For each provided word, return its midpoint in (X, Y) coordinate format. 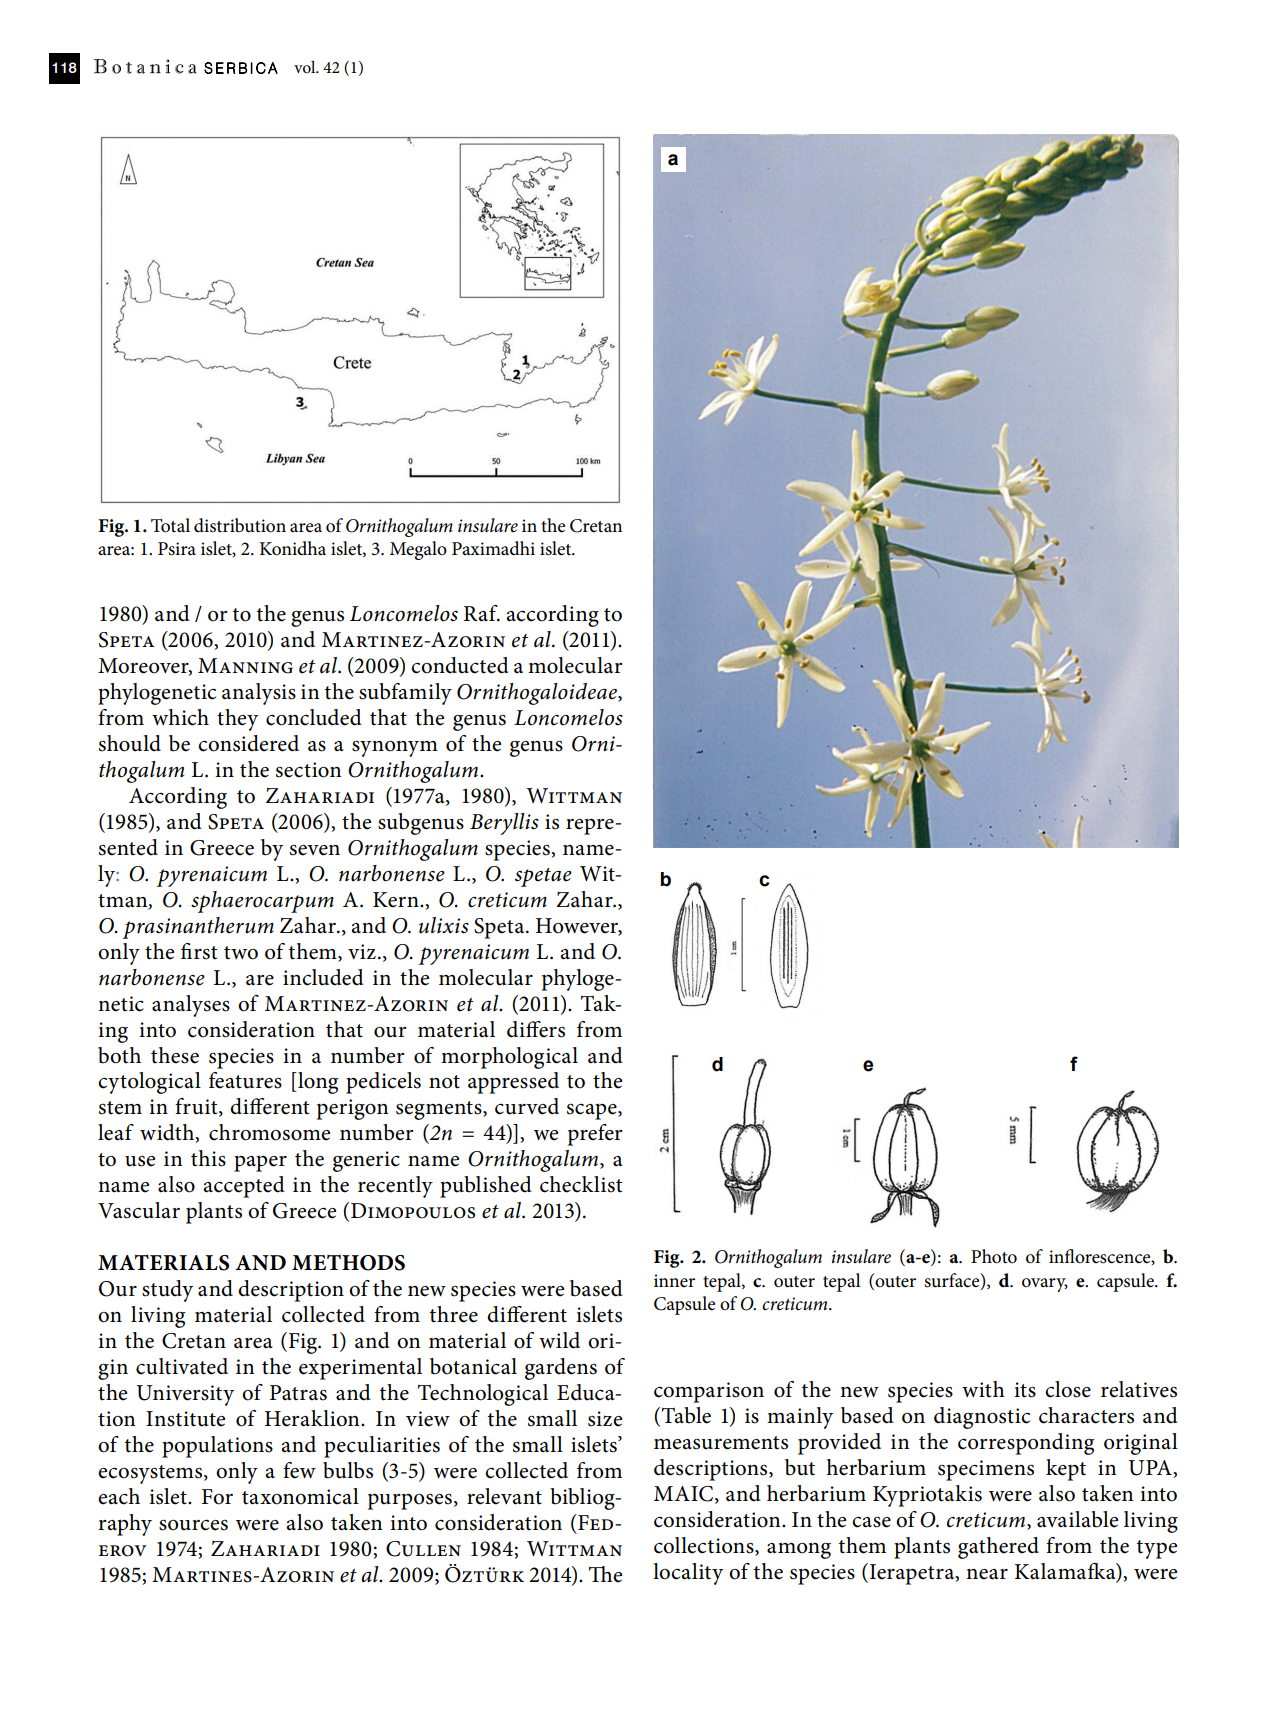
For (217, 1497)
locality (688, 1574)
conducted (460, 665)
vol (306, 67)
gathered (998, 1548)
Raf (482, 613)
